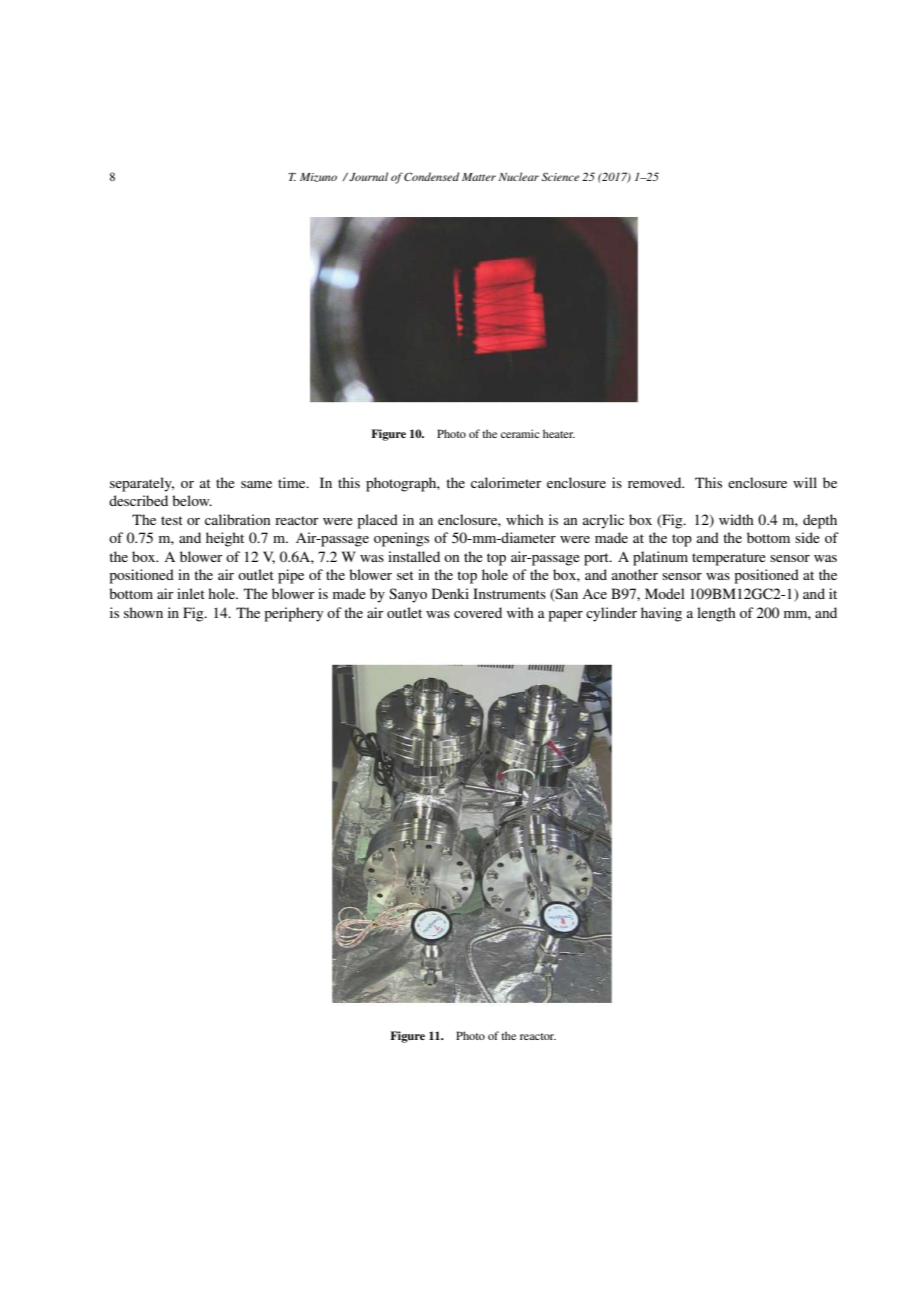  What do you see at coordinates (318, 177) in the image?
I see `Mizuno` at bounding box center [318, 177].
